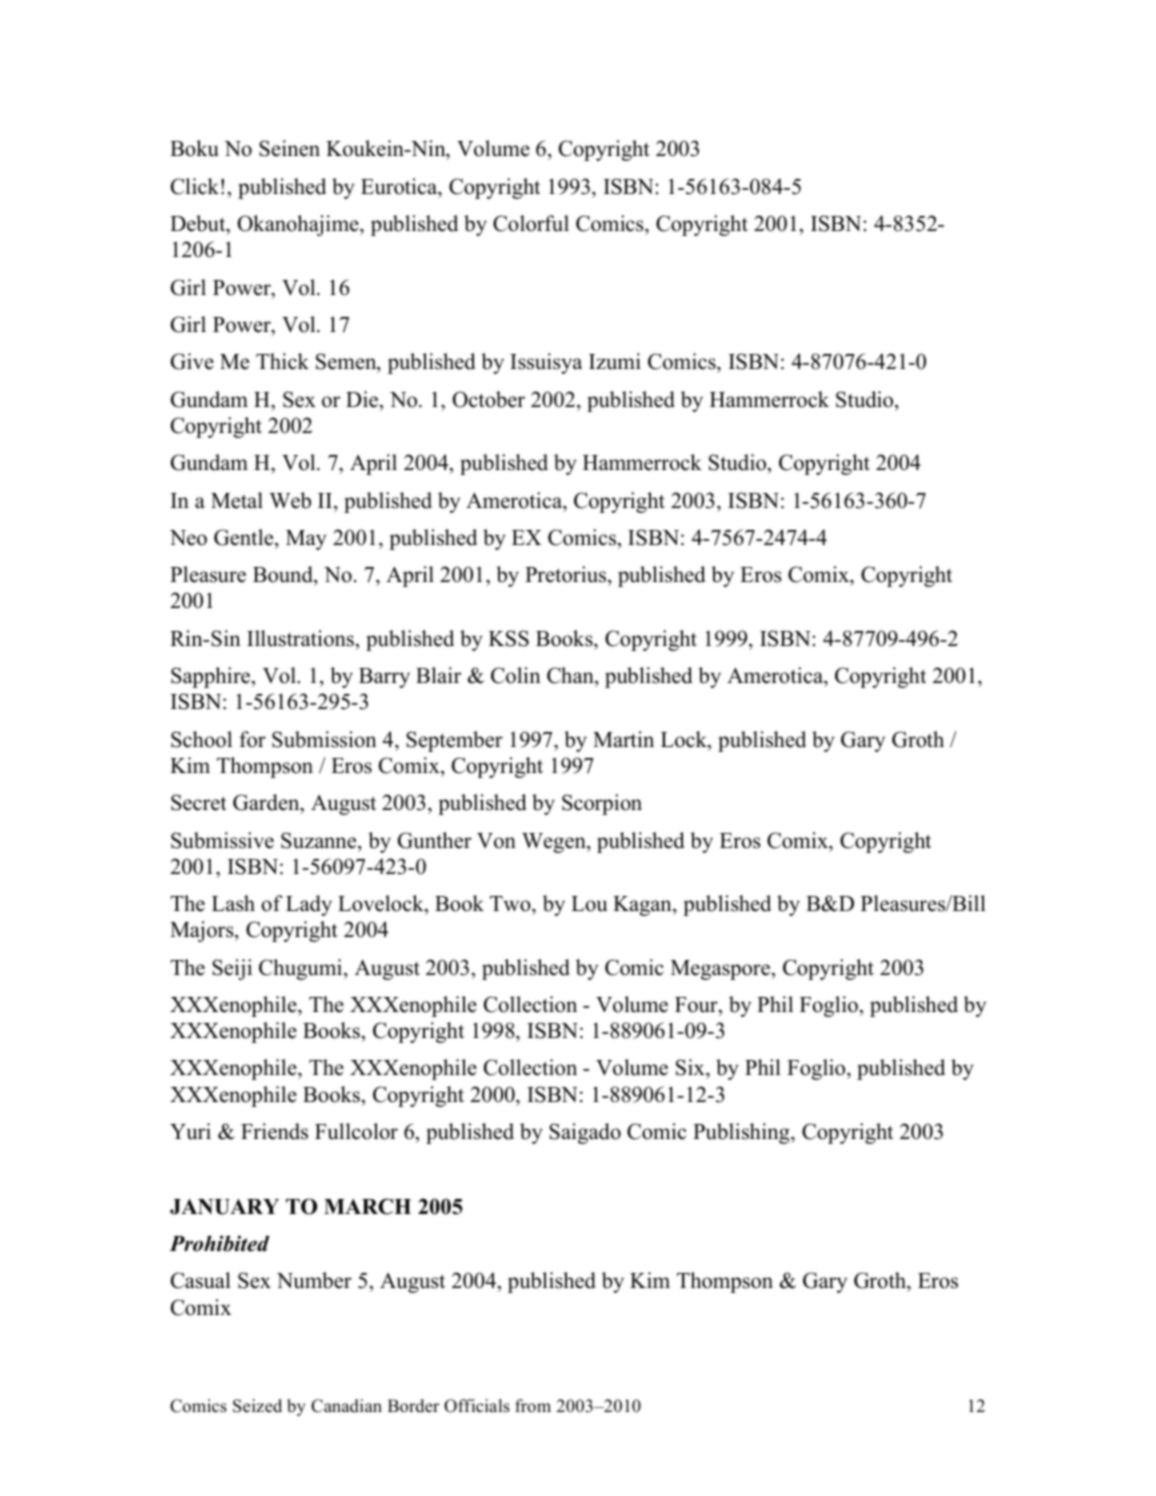  What do you see at coordinates (615, 361) in the page?
I see `Izumi` at bounding box center [615, 361].
